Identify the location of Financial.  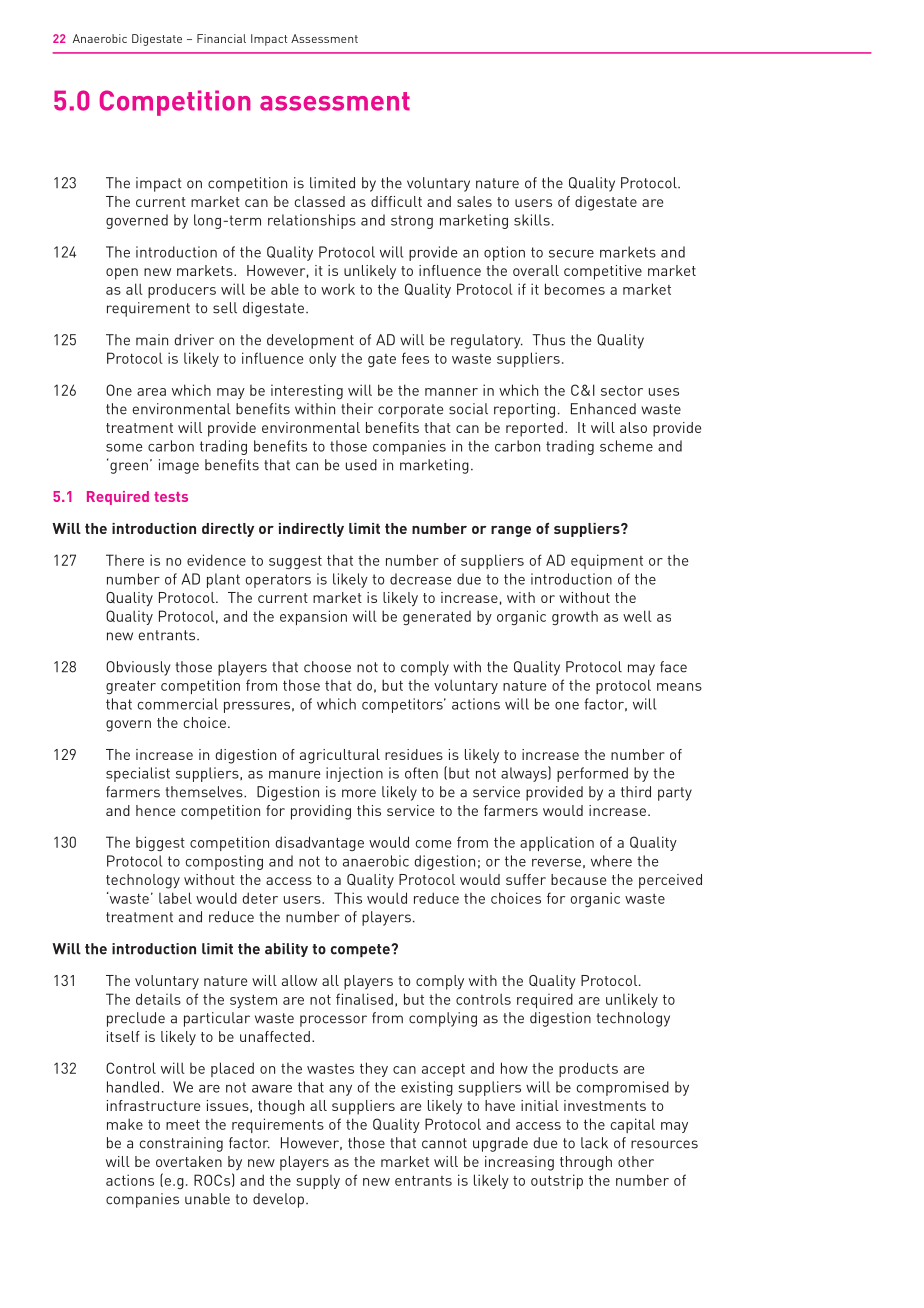
(221, 38).
